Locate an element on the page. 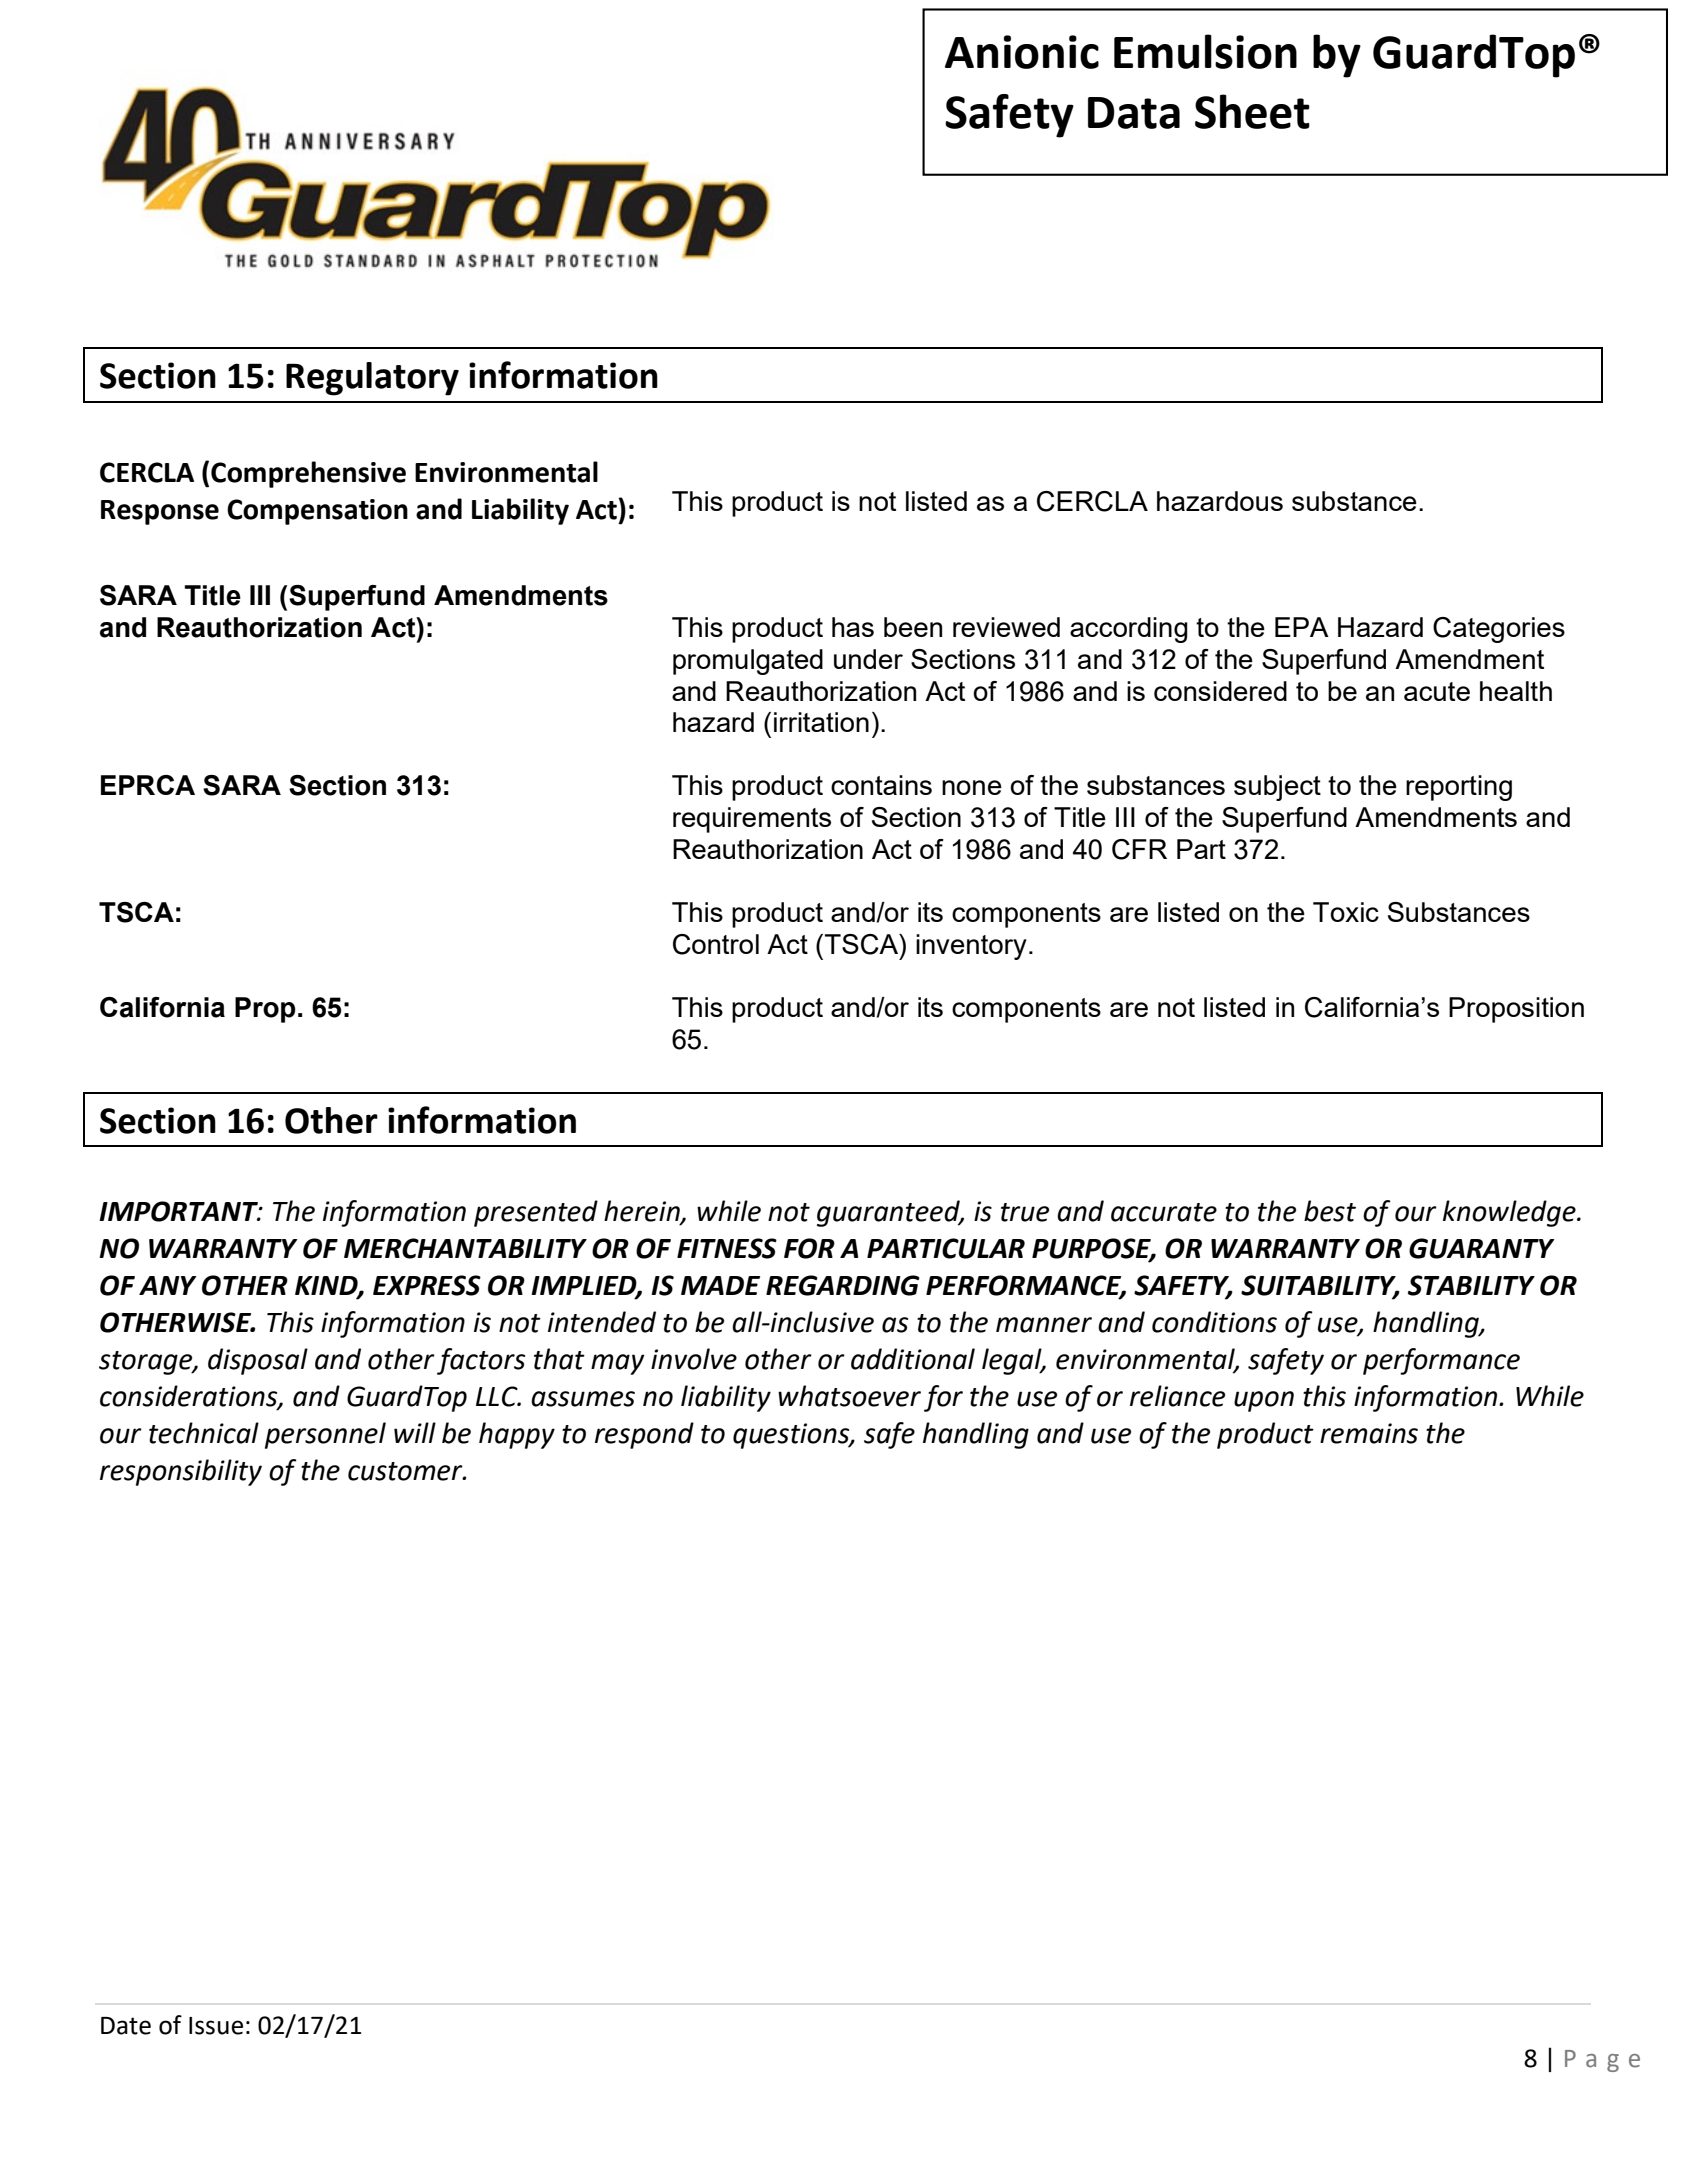 Image resolution: width=1686 pixels, height=2181 pixels. Anionic is located at coordinates (1022, 52).
